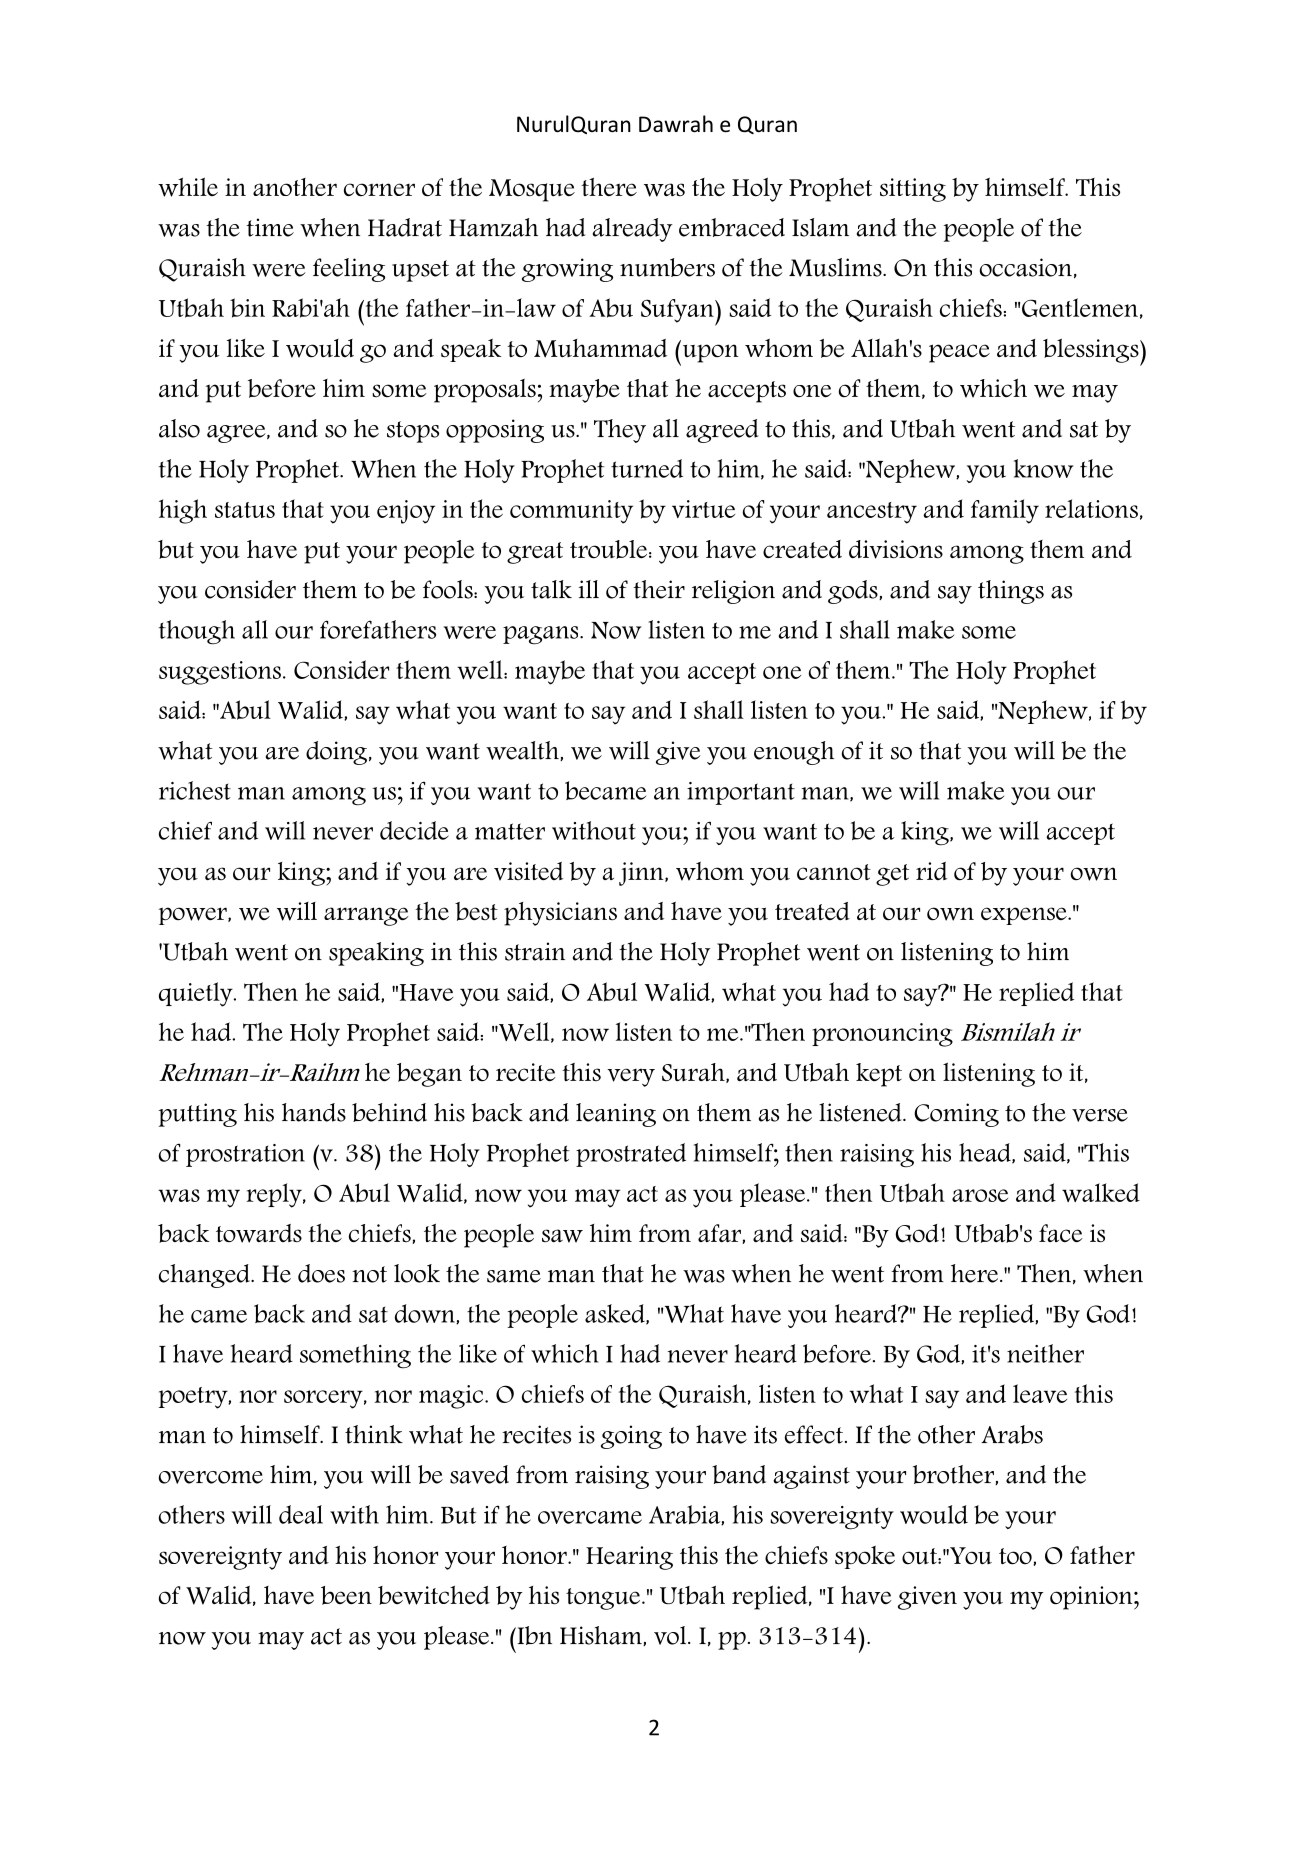 This document has height=1849, width=1308. Describe the element at coordinates (270, 227) in the document. I see `time` at that location.
